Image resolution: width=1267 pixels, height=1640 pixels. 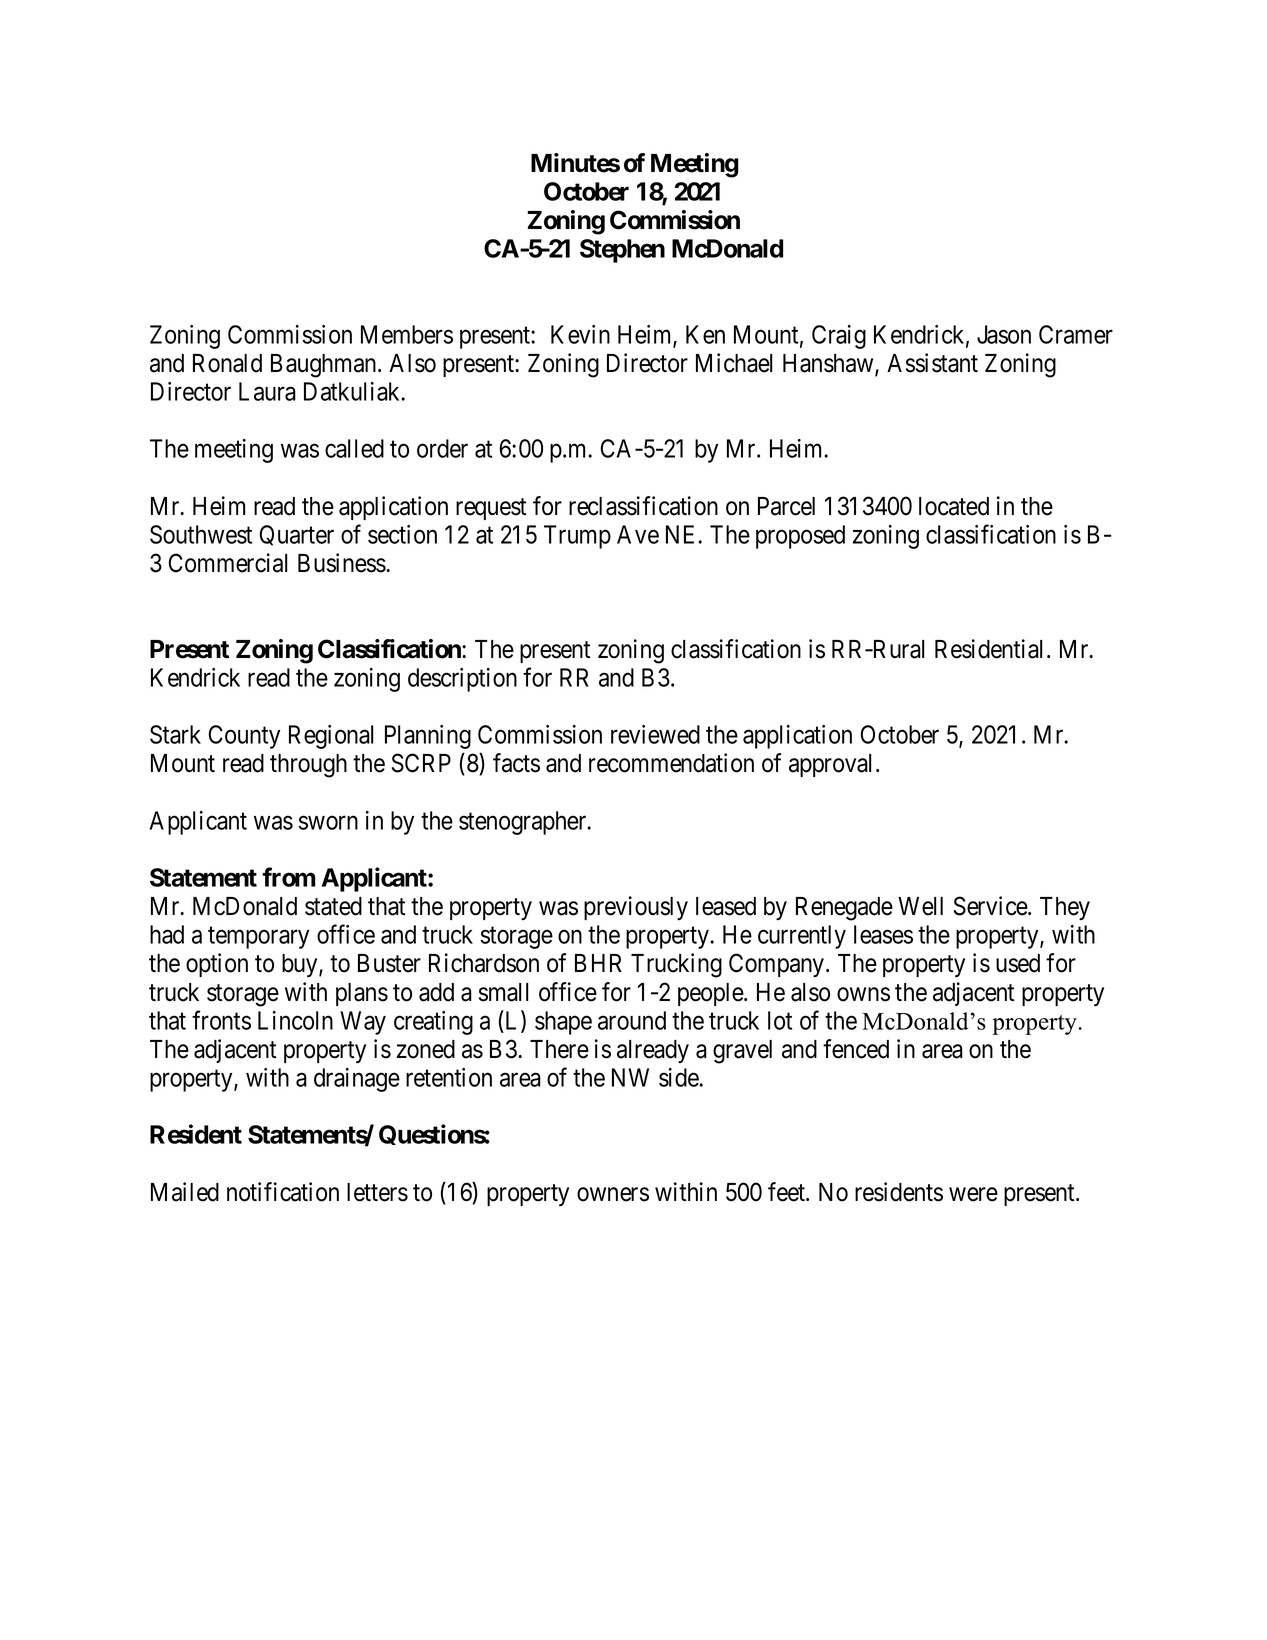 What do you see at coordinates (1004, 334) in the image?
I see `Jason` at bounding box center [1004, 334].
